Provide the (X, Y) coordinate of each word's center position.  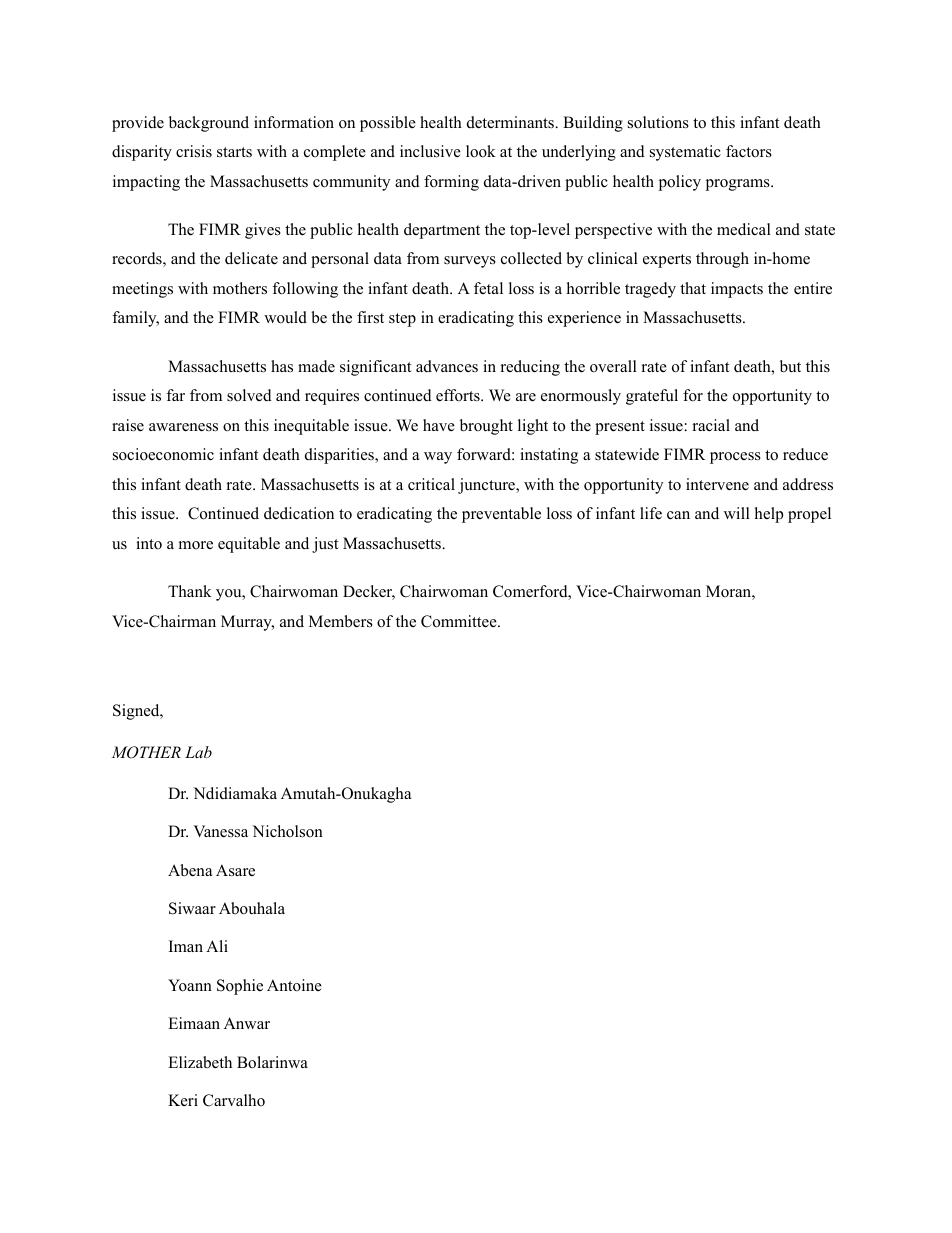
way (438, 458)
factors (749, 151)
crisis (194, 151)
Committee (460, 621)
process (735, 458)
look (481, 151)
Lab (198, 752)
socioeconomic (163, 454)
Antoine (294, 985)
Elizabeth (200, 1062)
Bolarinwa (272, 1062)
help (769, 515)
